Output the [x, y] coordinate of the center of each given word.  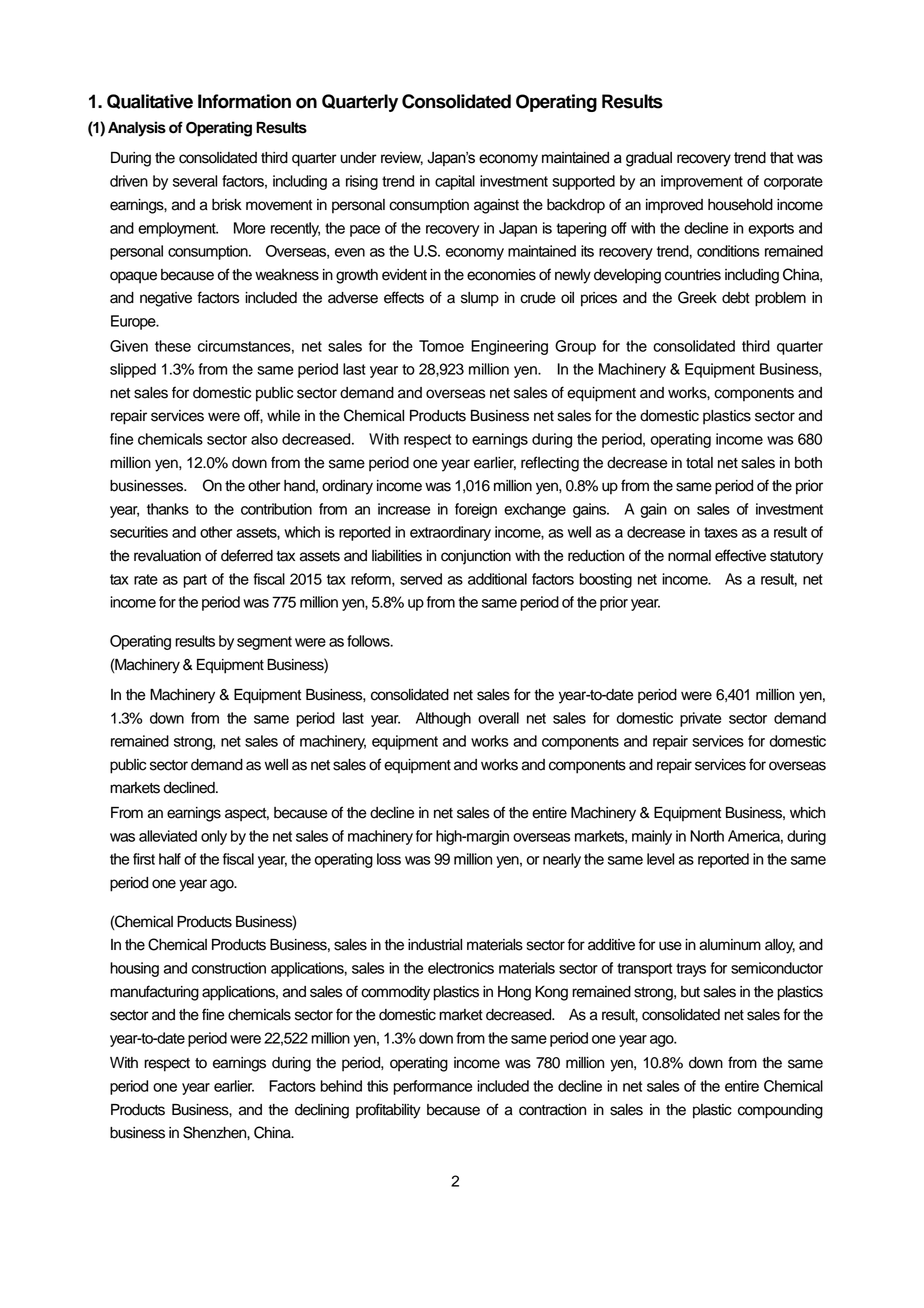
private [700, 719]
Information [244, 101]
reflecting [550, 464]
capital [455, 182]
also [264, 439]
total [699, 463]
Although [443, 719]
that [782, 158]
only [214, 837]
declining [322, 1111]
